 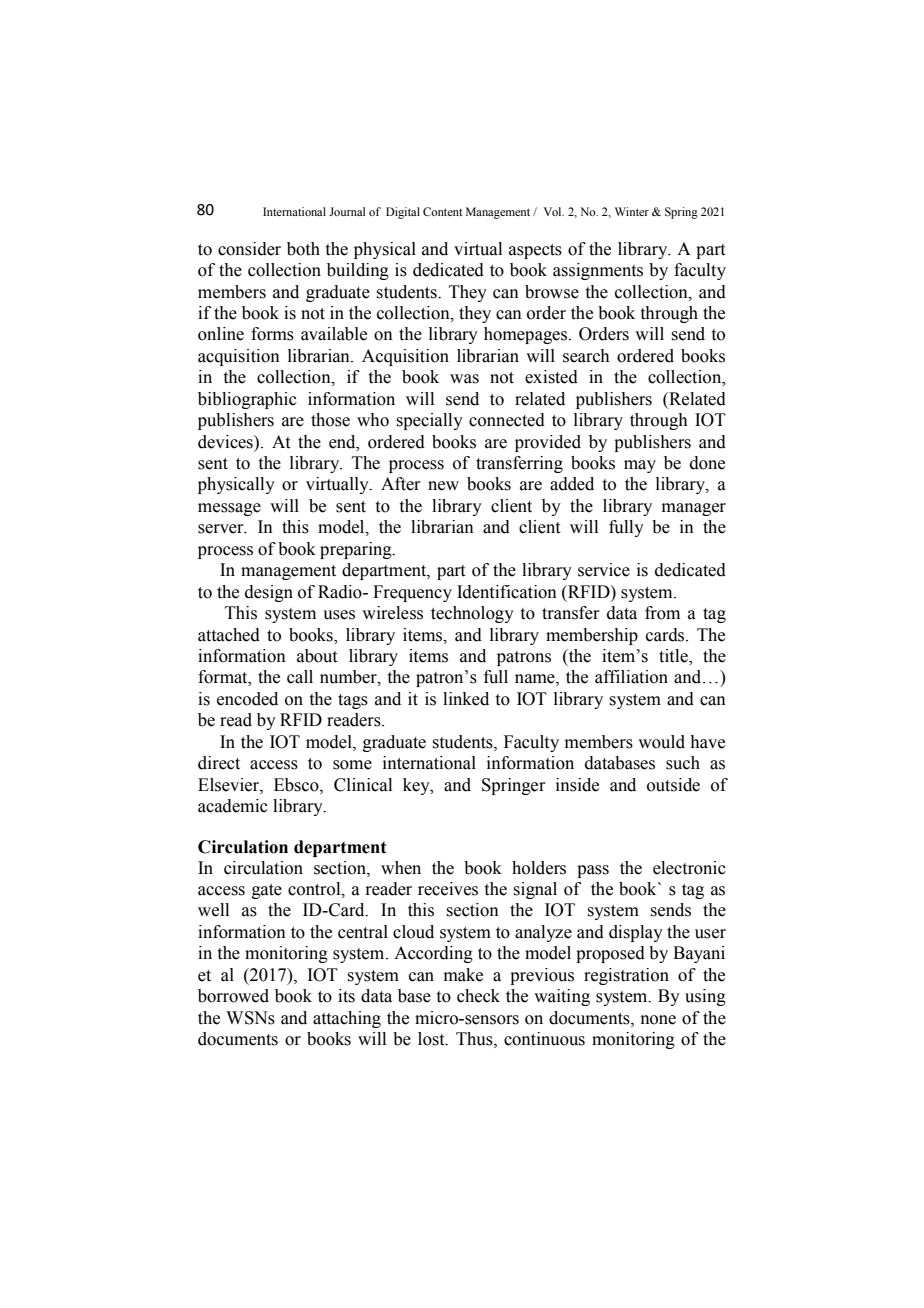 I want to click on consider, so click(x=249, y=249).
